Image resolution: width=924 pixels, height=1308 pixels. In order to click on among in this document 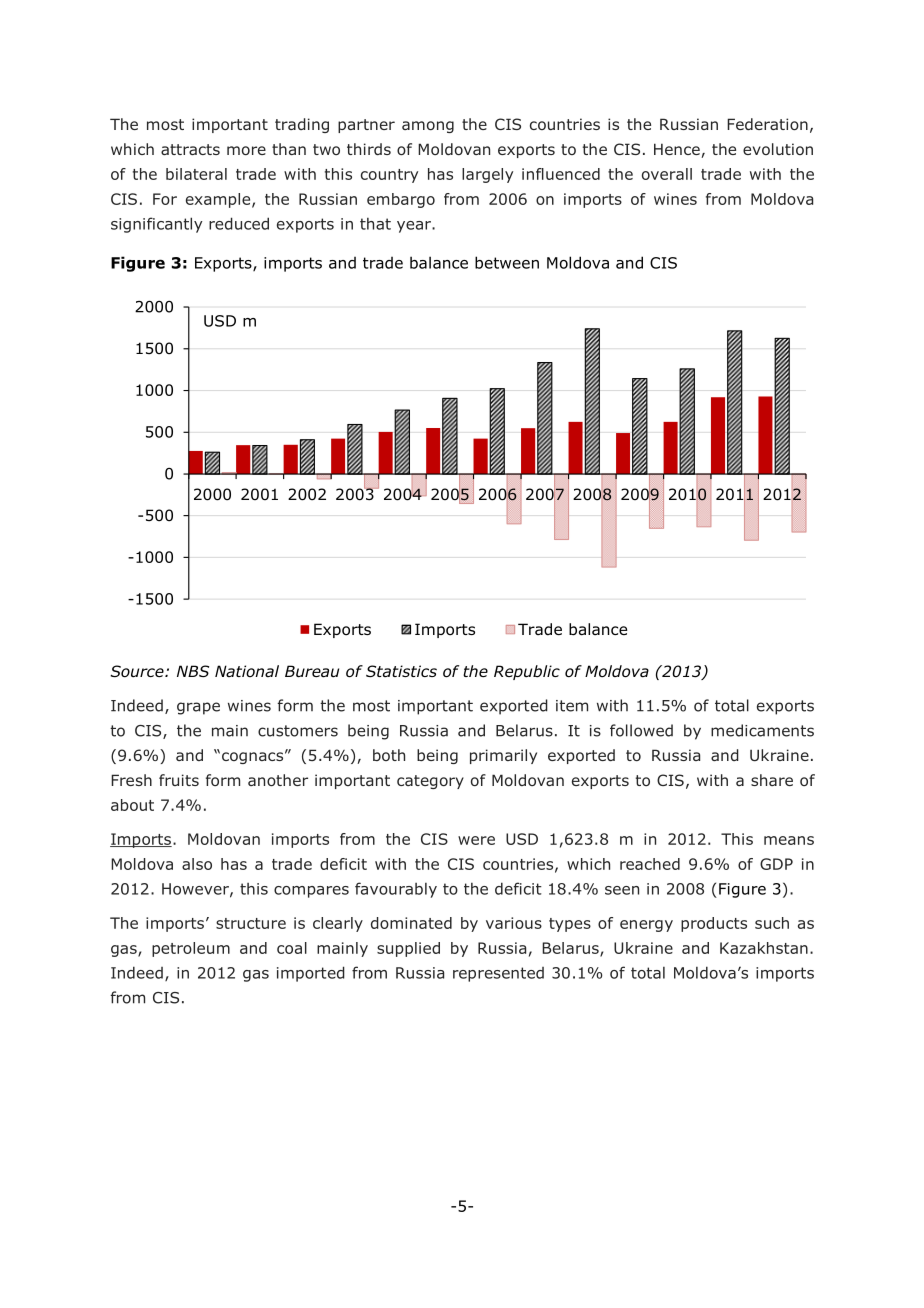, I will do `click(428, 127)`.
